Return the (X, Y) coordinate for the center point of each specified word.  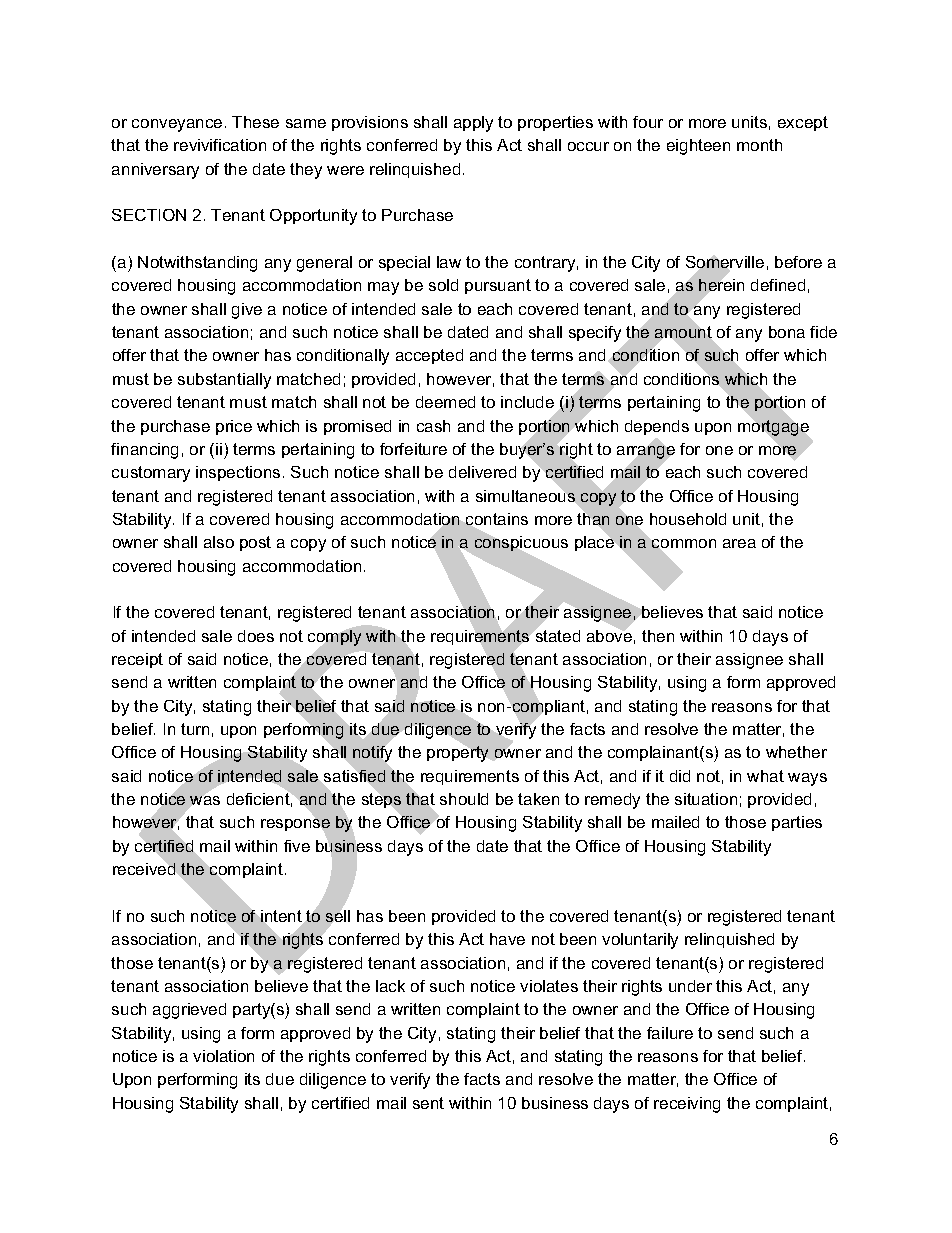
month (759, 145)
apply (473, 124)
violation (223, 1056)
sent (428, 1103)
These (255, 122)
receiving (687, 1105)
